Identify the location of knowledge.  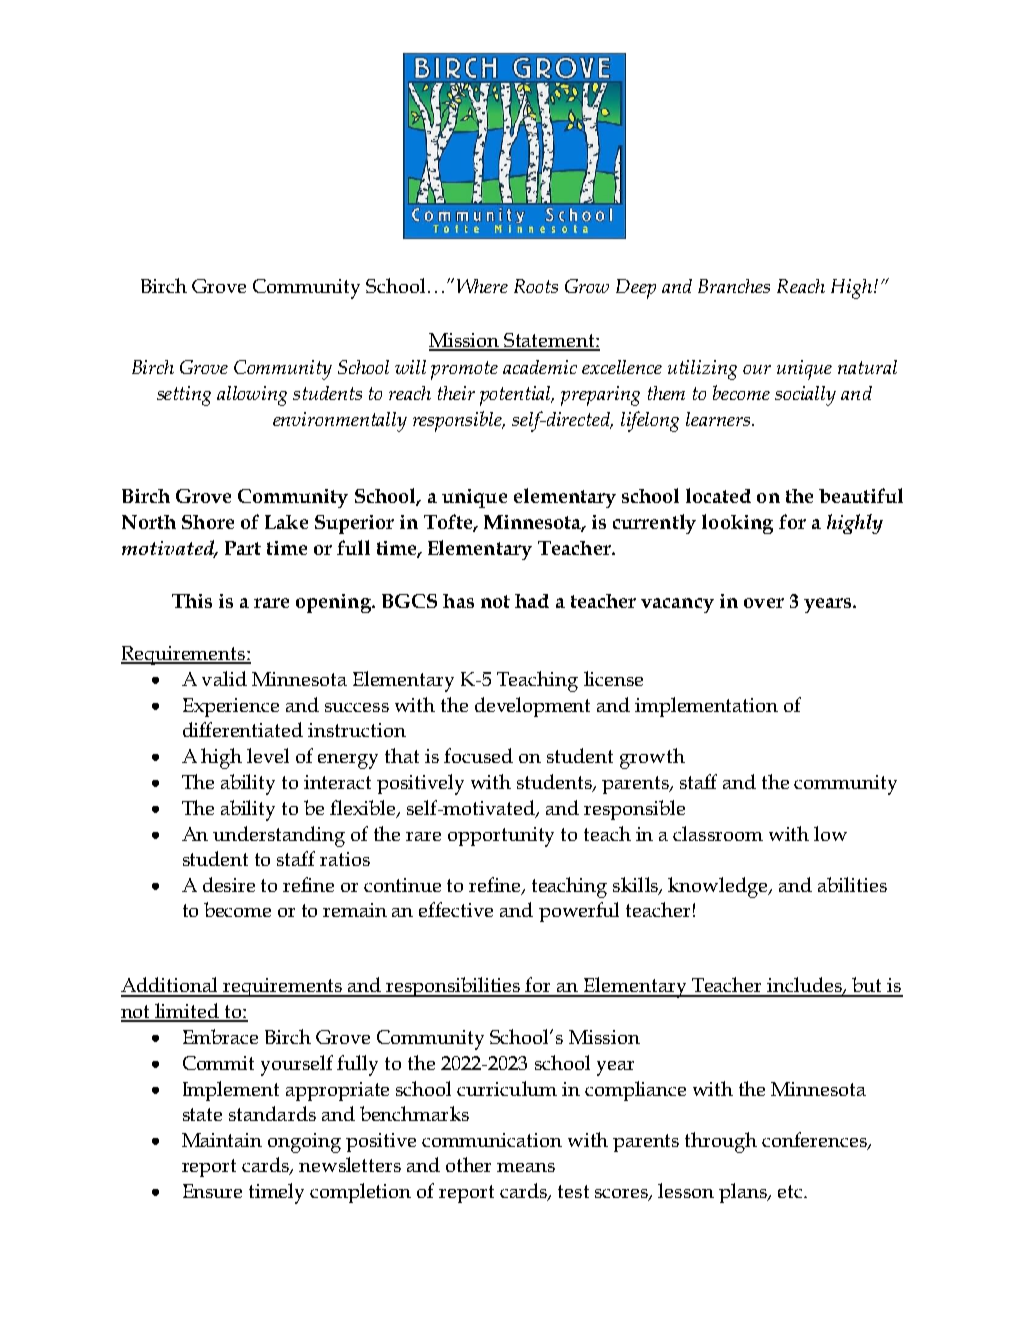
(719, 887).
